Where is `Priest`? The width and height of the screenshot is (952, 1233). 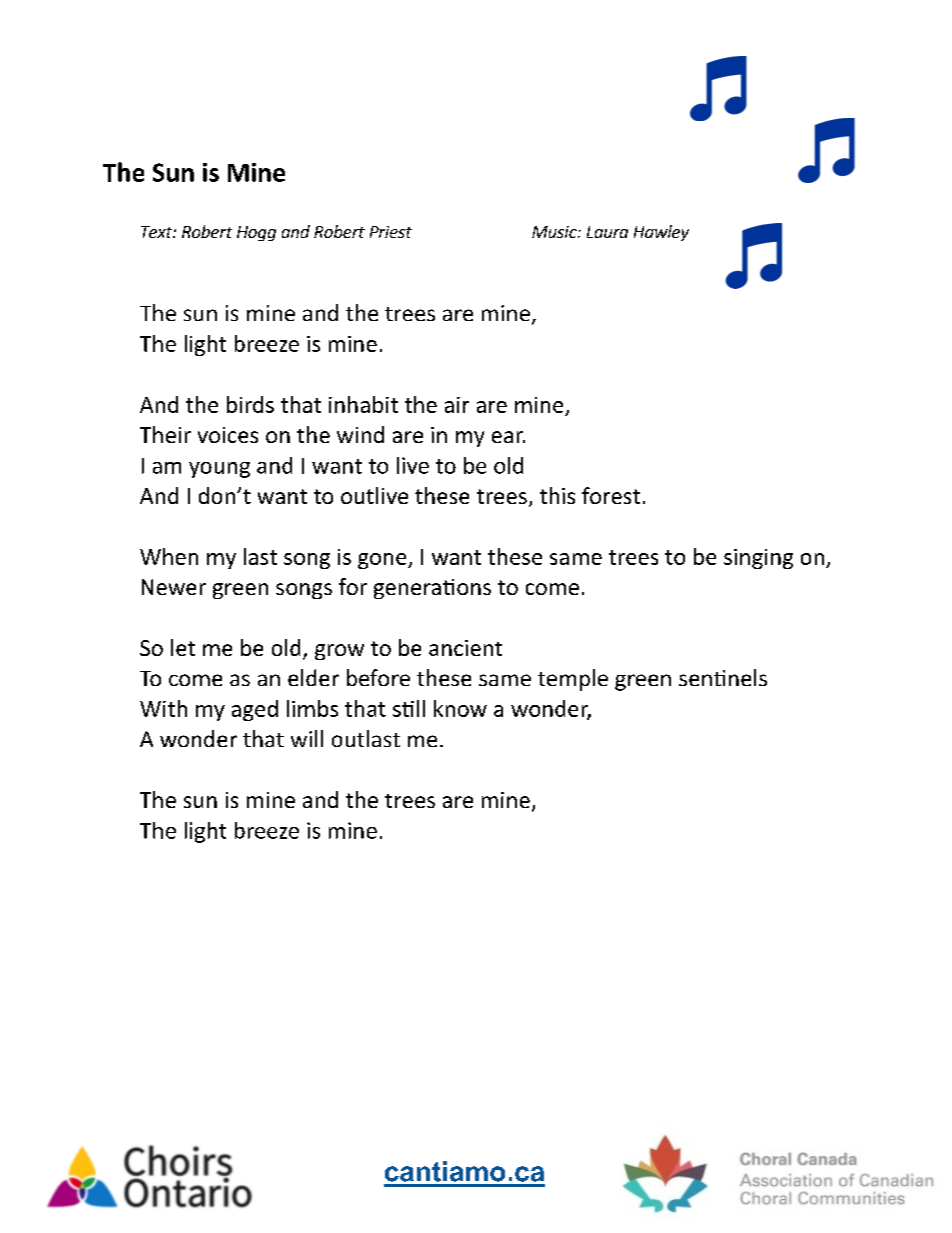
Priest is located at coordinates (391, 232).
